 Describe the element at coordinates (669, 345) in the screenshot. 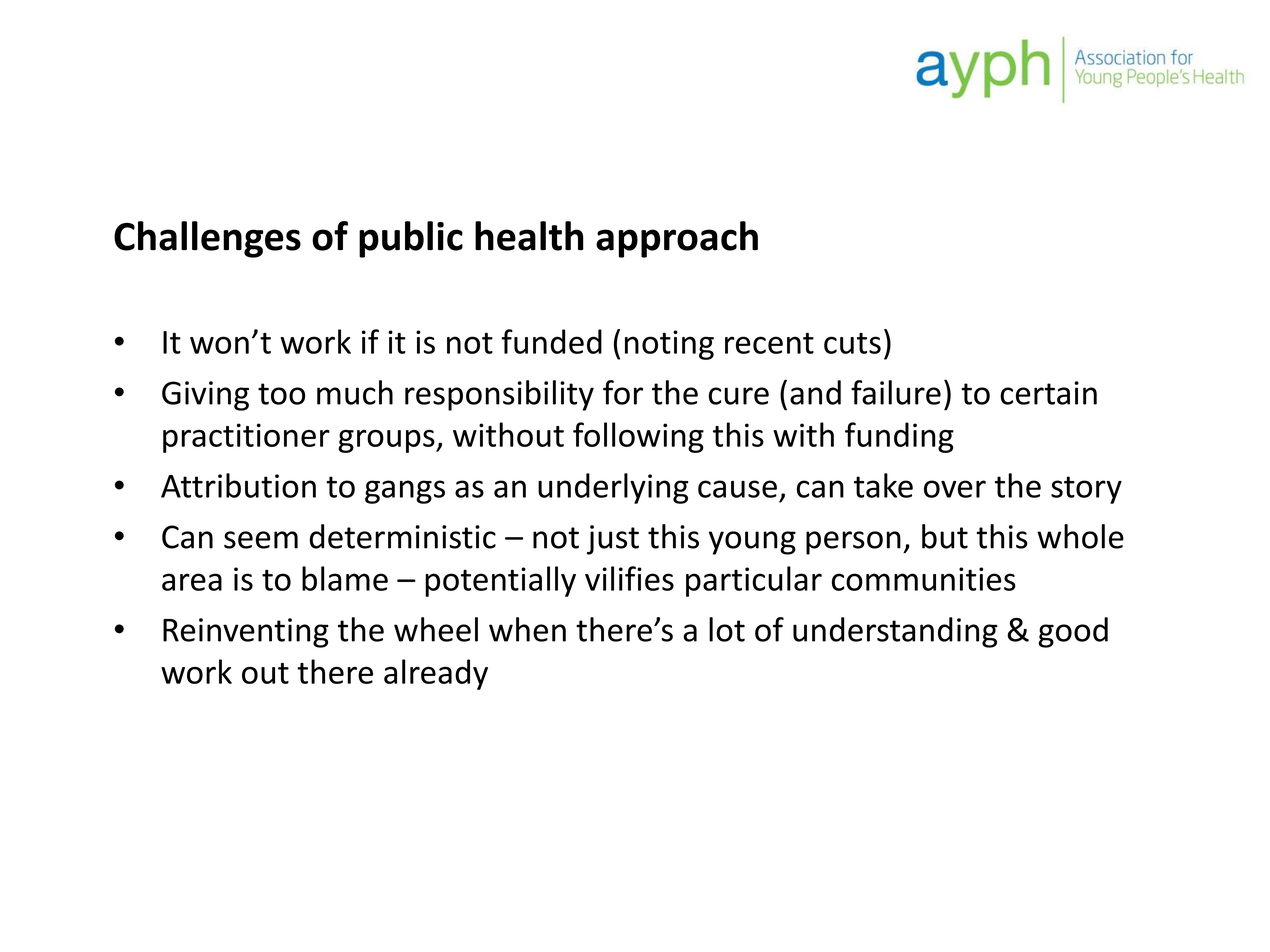

I see `noting` at that location.
